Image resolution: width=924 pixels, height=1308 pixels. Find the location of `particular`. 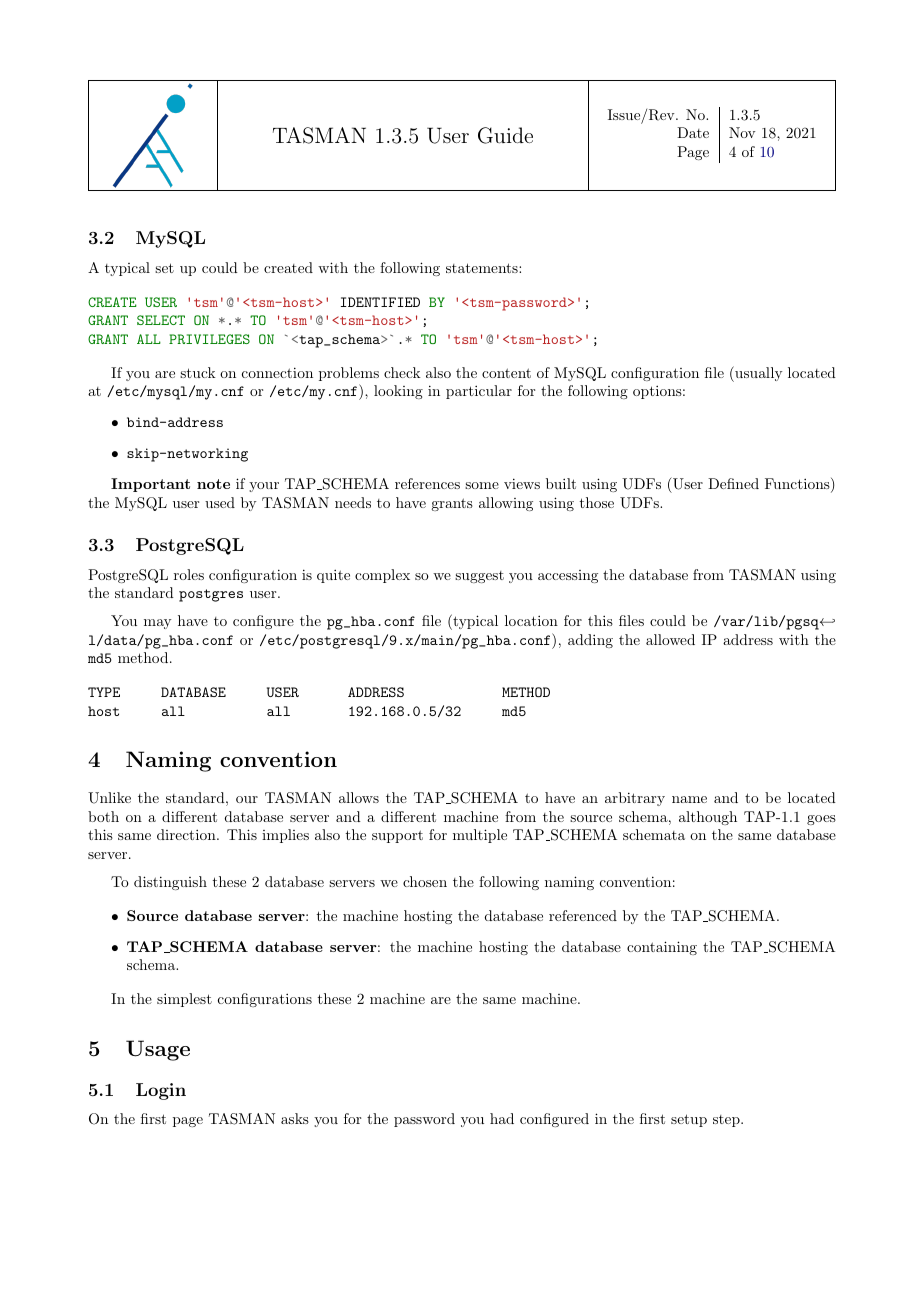

particular is located at coordinates (479, 392).
